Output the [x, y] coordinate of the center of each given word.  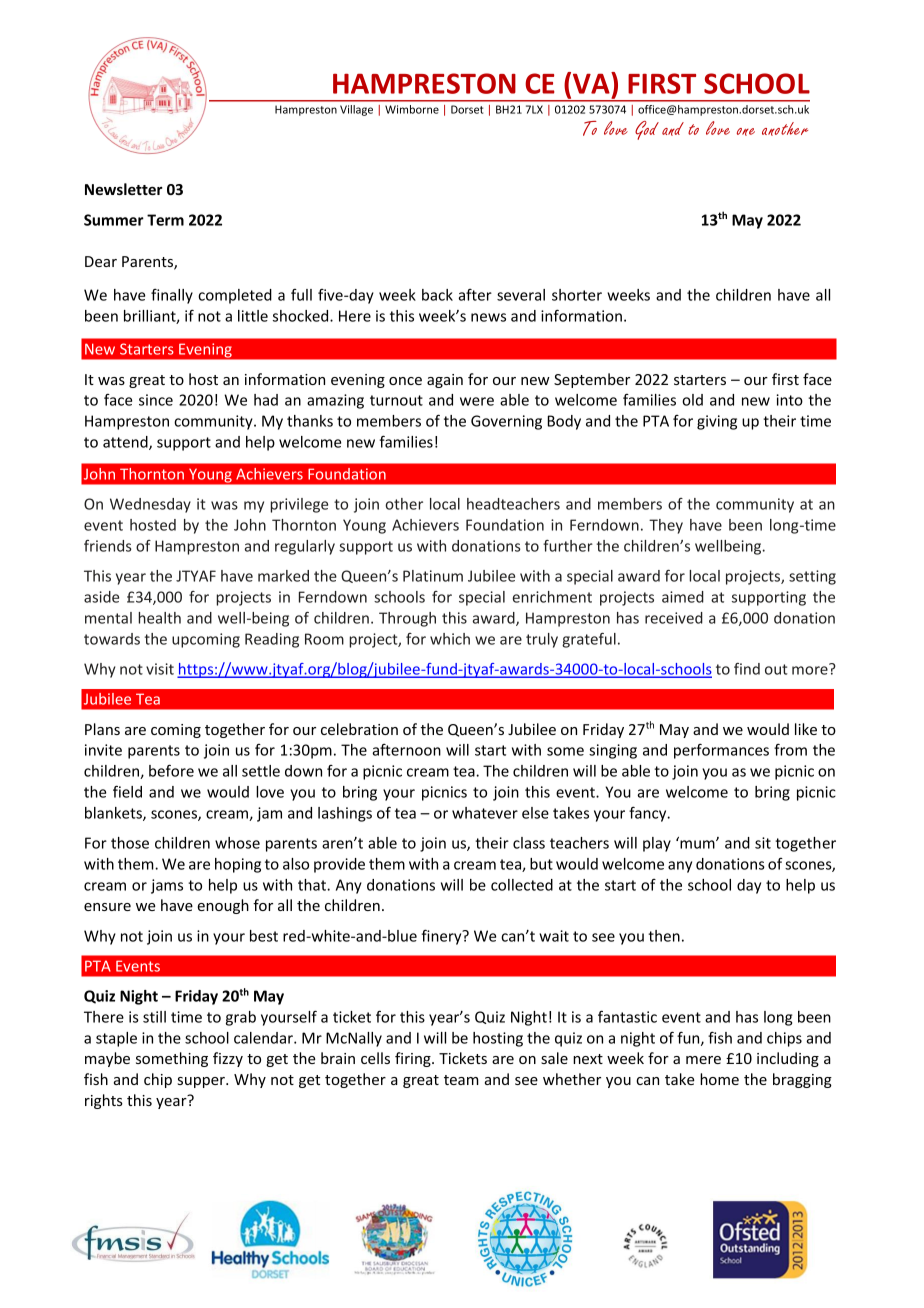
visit [160, 669]
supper [202, 1082]
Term [165, 220]
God [647, 130]
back [437, 295]
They [666, 526]
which [450, 639]
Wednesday [150, 505]
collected [522, 885]
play [657, 844]
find [747, 669]
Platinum [433, 576]
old [692, 400]
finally [172, 296]
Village [356, 110]
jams [167, 886]
